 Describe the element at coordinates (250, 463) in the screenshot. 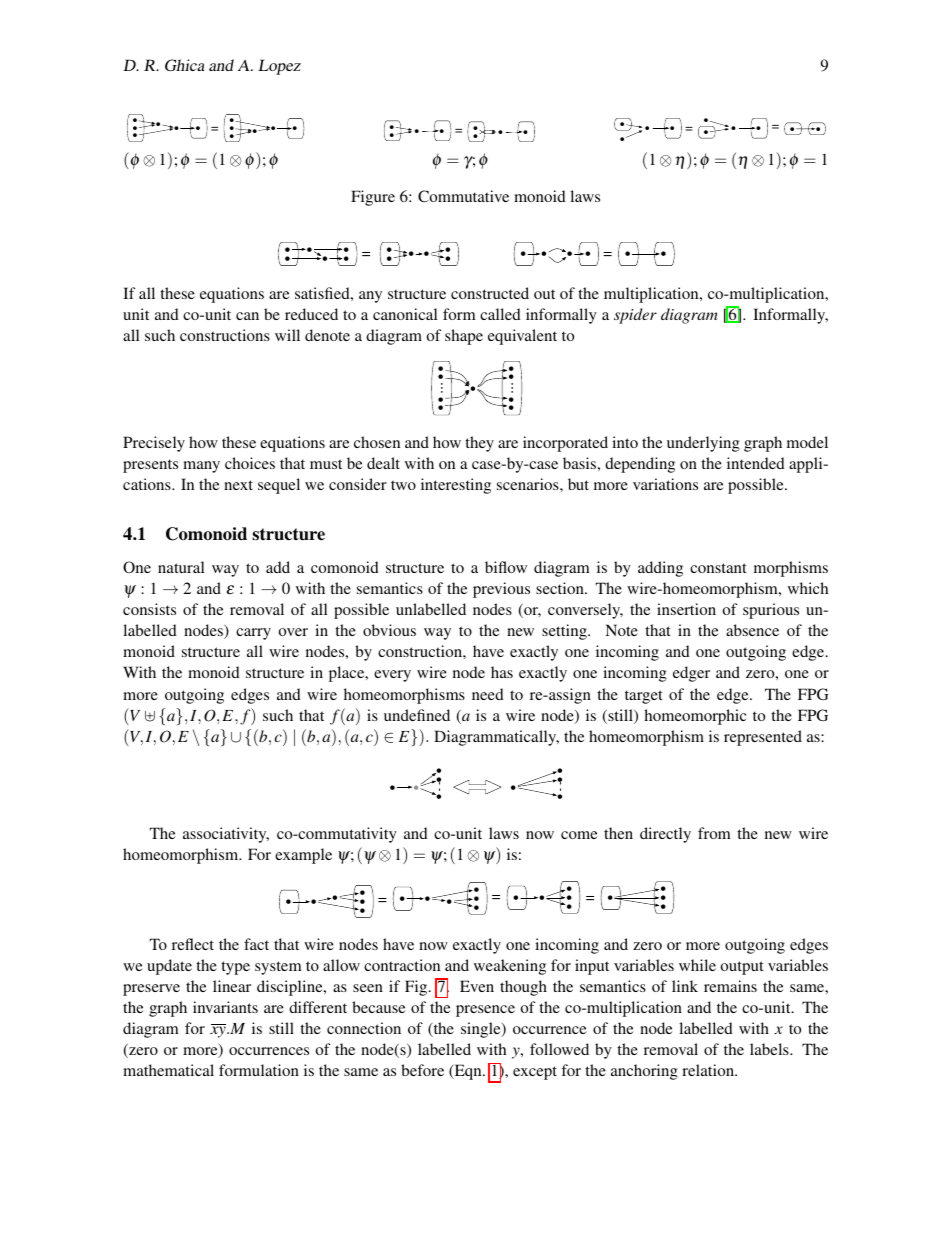

I see `choices` at that location.
